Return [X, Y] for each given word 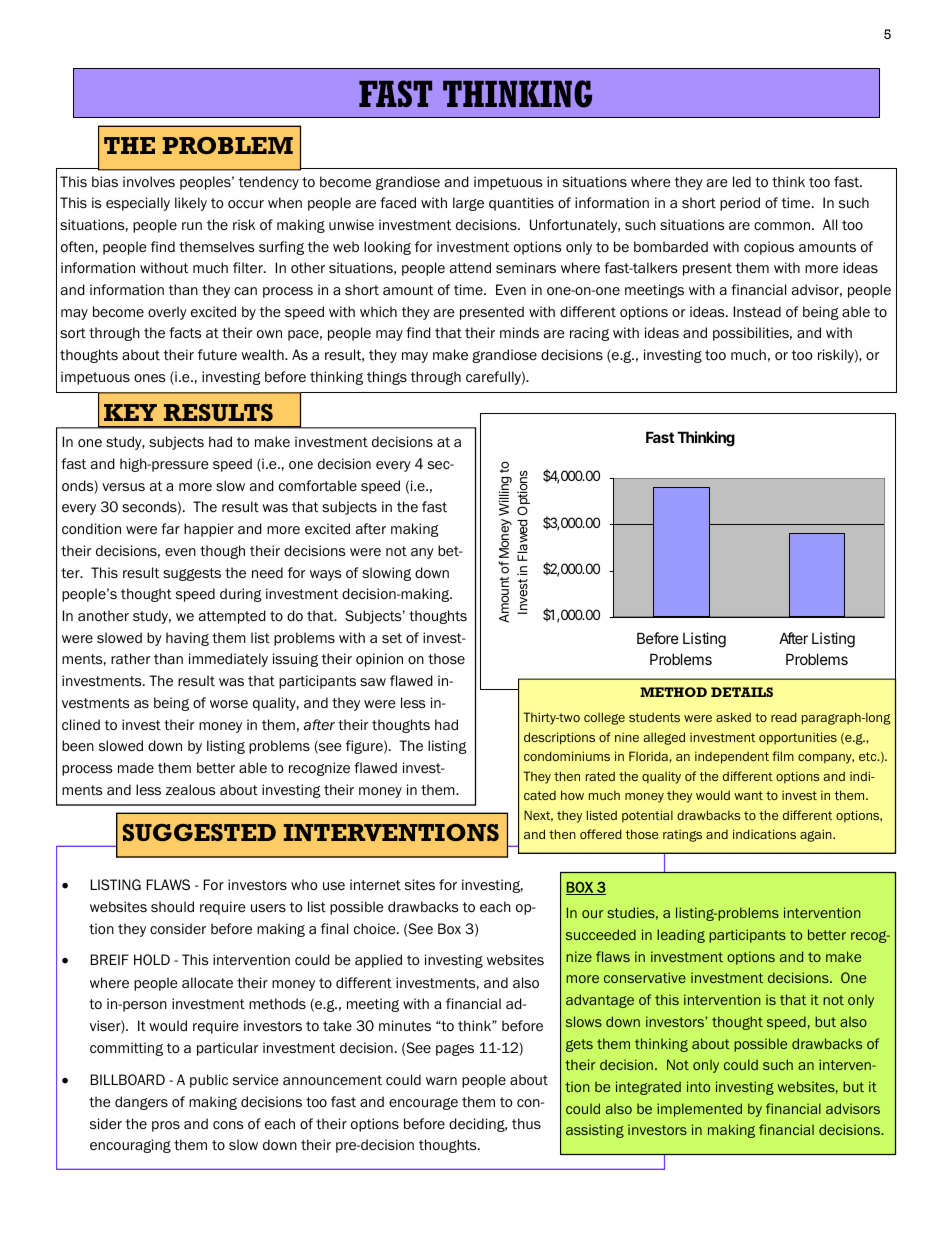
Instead [757, 311]
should [172, 907]
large [468, 204]
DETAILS [742, 692]
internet [375, 885]
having [187, 639]
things [387, 378]
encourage [423, 1104]
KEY [130, 412]
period [740, 204]
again [817, 835]
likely [191, 204]
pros [166, 1126]
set [392, 638]
